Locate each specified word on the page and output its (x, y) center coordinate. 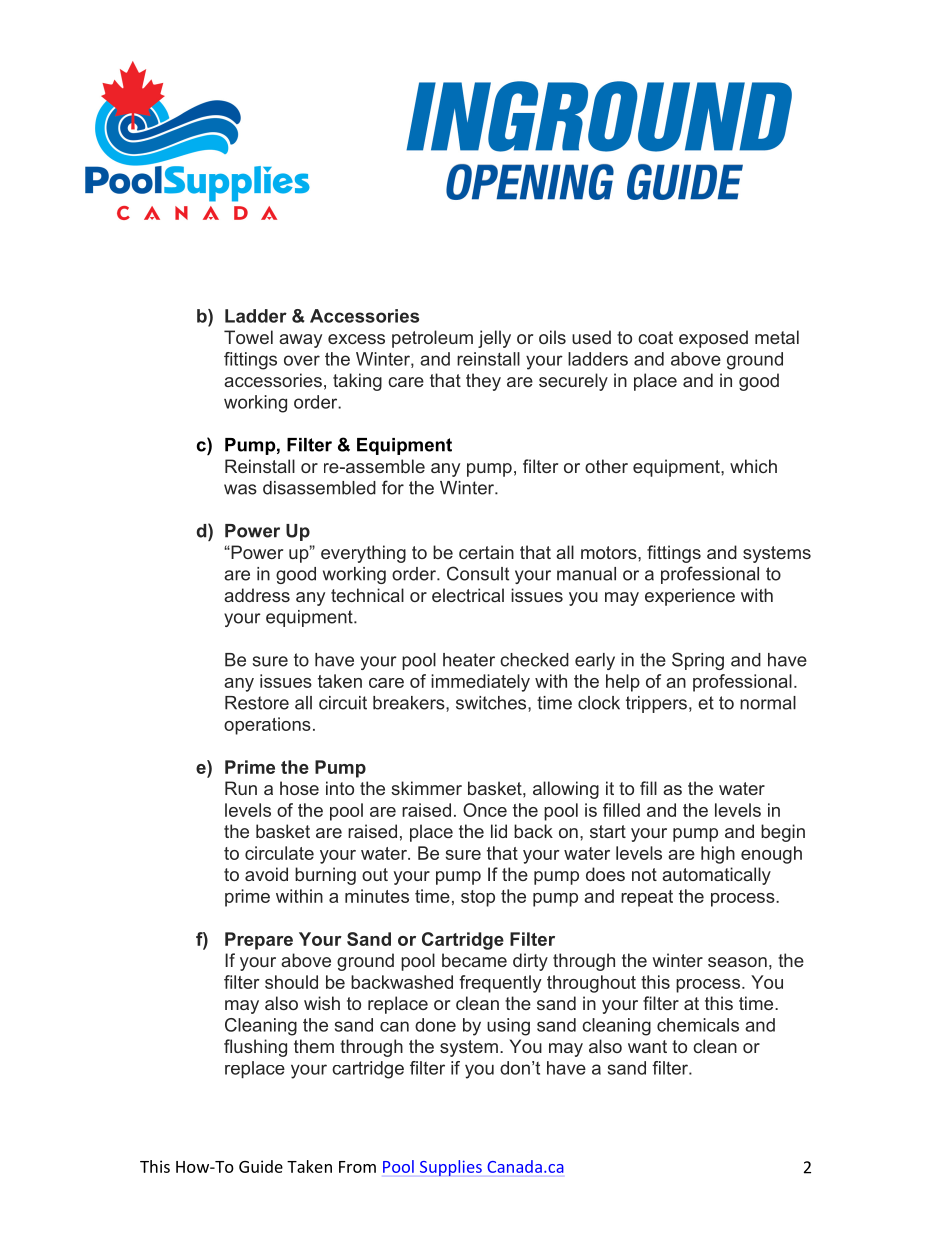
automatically (716, 876)
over (302, 360)
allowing (566, 790)
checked (534, 660)
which (753, 466)
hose (299, 788)
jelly (494, 339)
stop (478, 898)
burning (325, 876)
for (393, 487)
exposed (713, 339)
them (314, 1046)
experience (690, 597)
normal (768, 703)
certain (486, 552)
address (257, 595)
